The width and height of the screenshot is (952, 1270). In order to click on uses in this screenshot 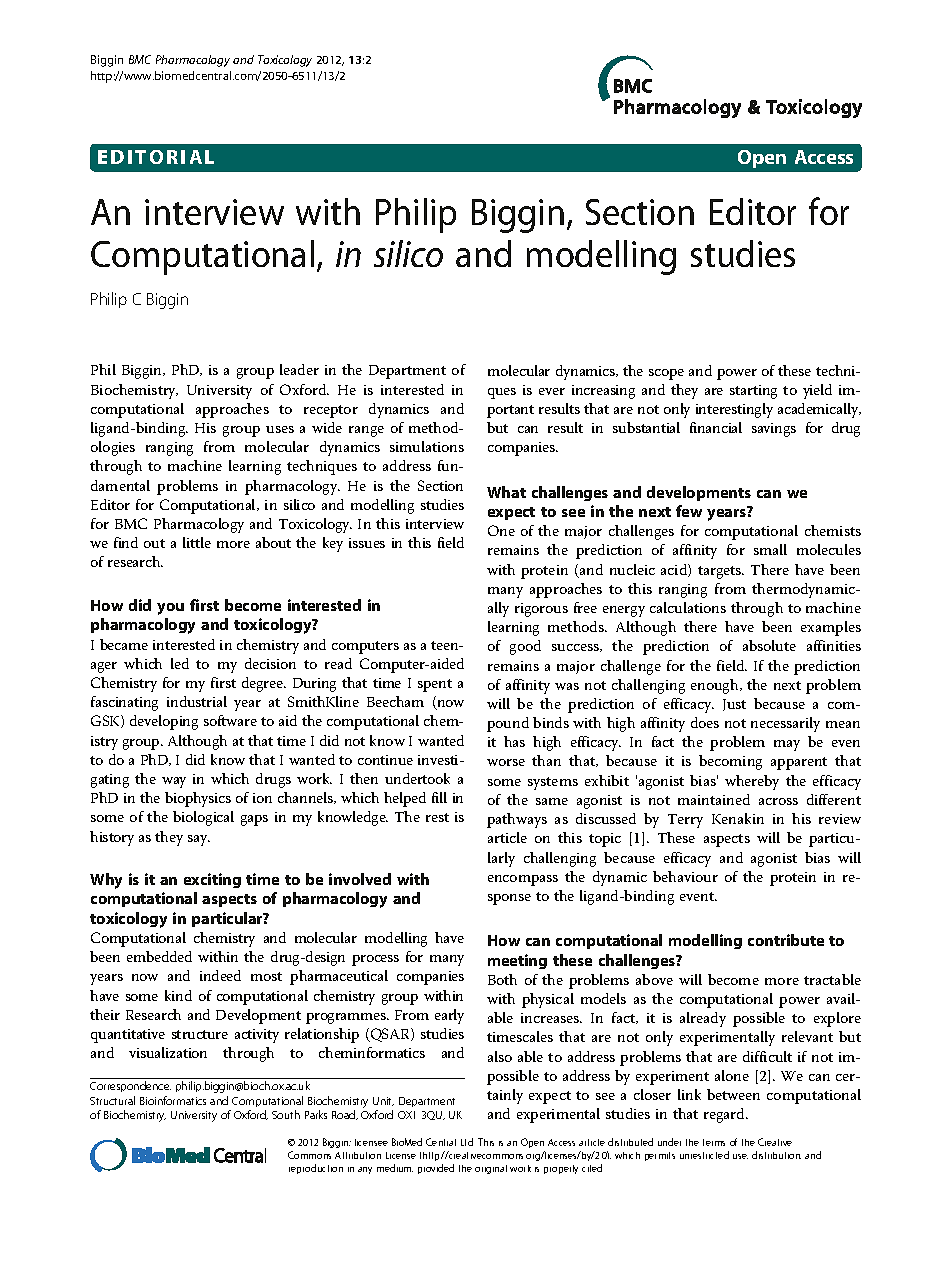, I will do `click(280, 429)`.
